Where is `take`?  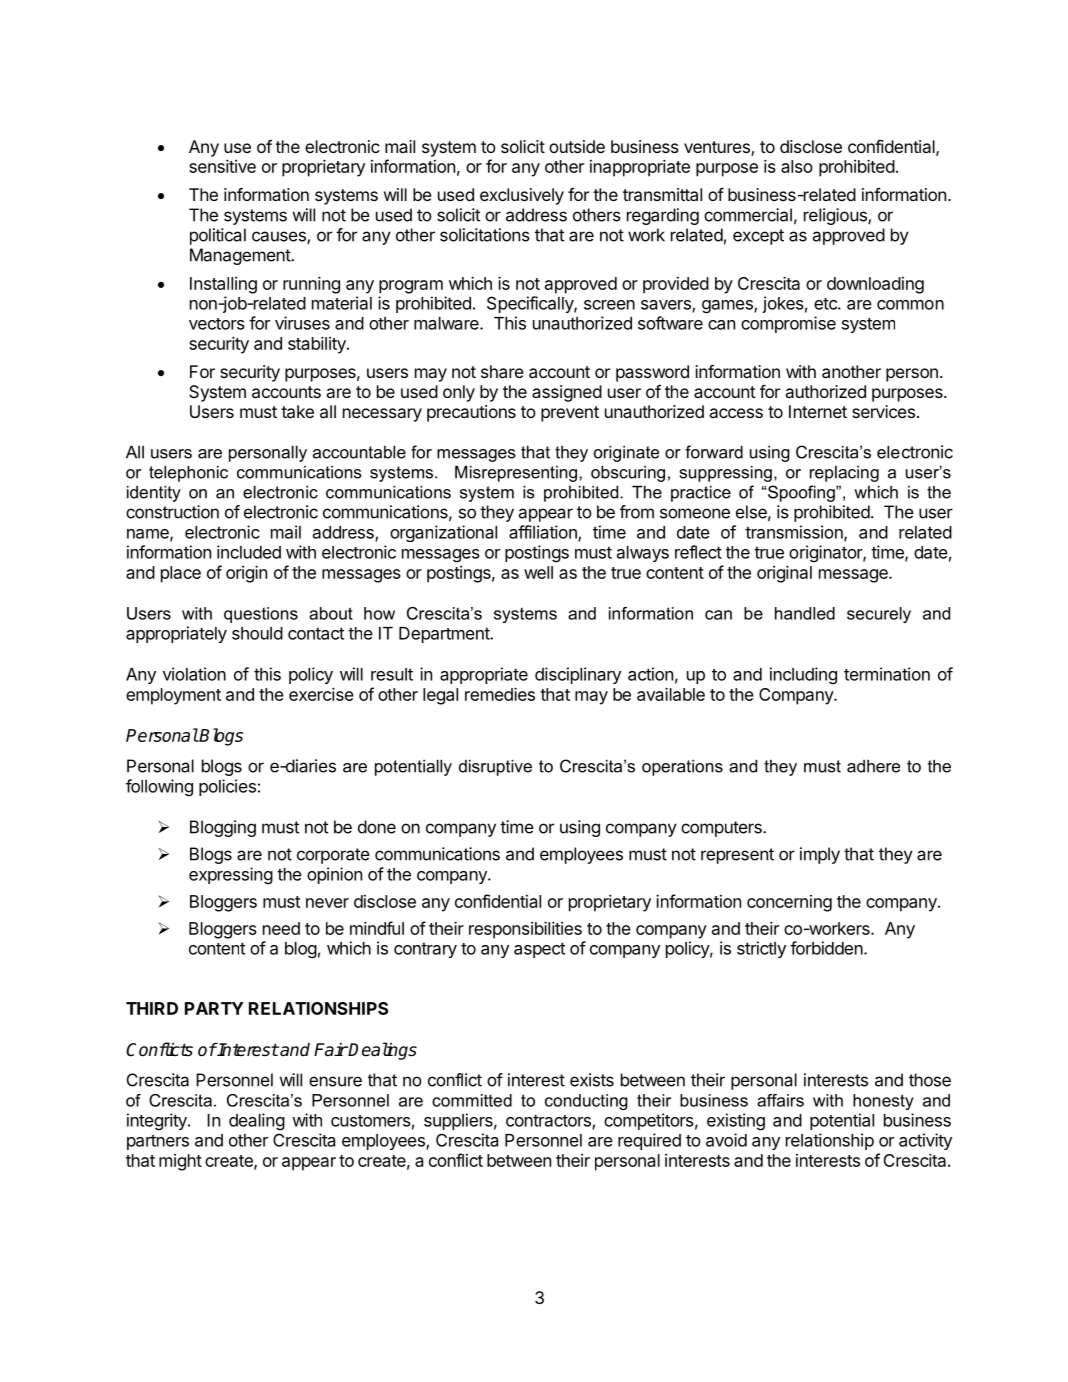 take is located at coordinates (297, 411).
